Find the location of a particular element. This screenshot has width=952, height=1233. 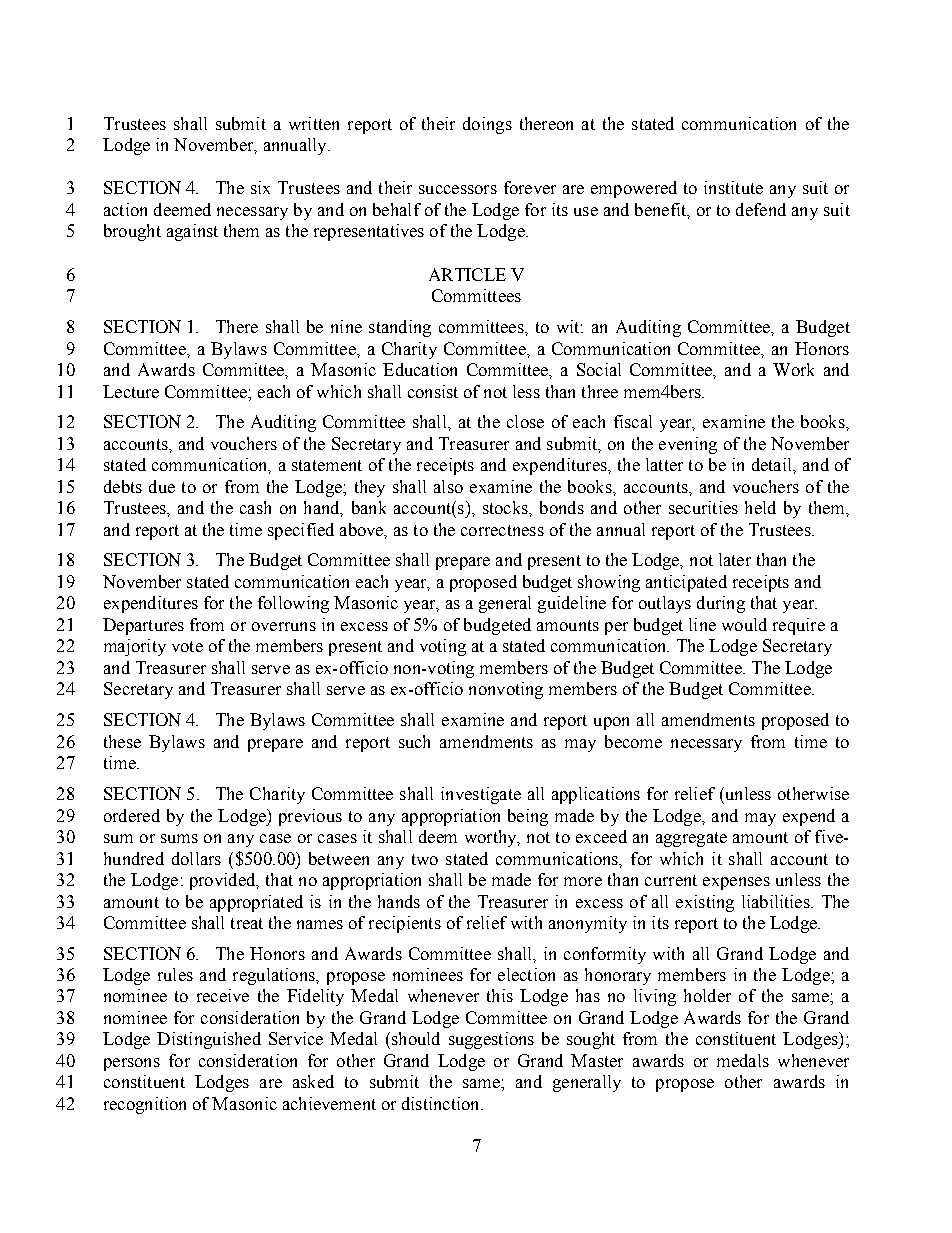

doings is located at coordinates (487, 125).
